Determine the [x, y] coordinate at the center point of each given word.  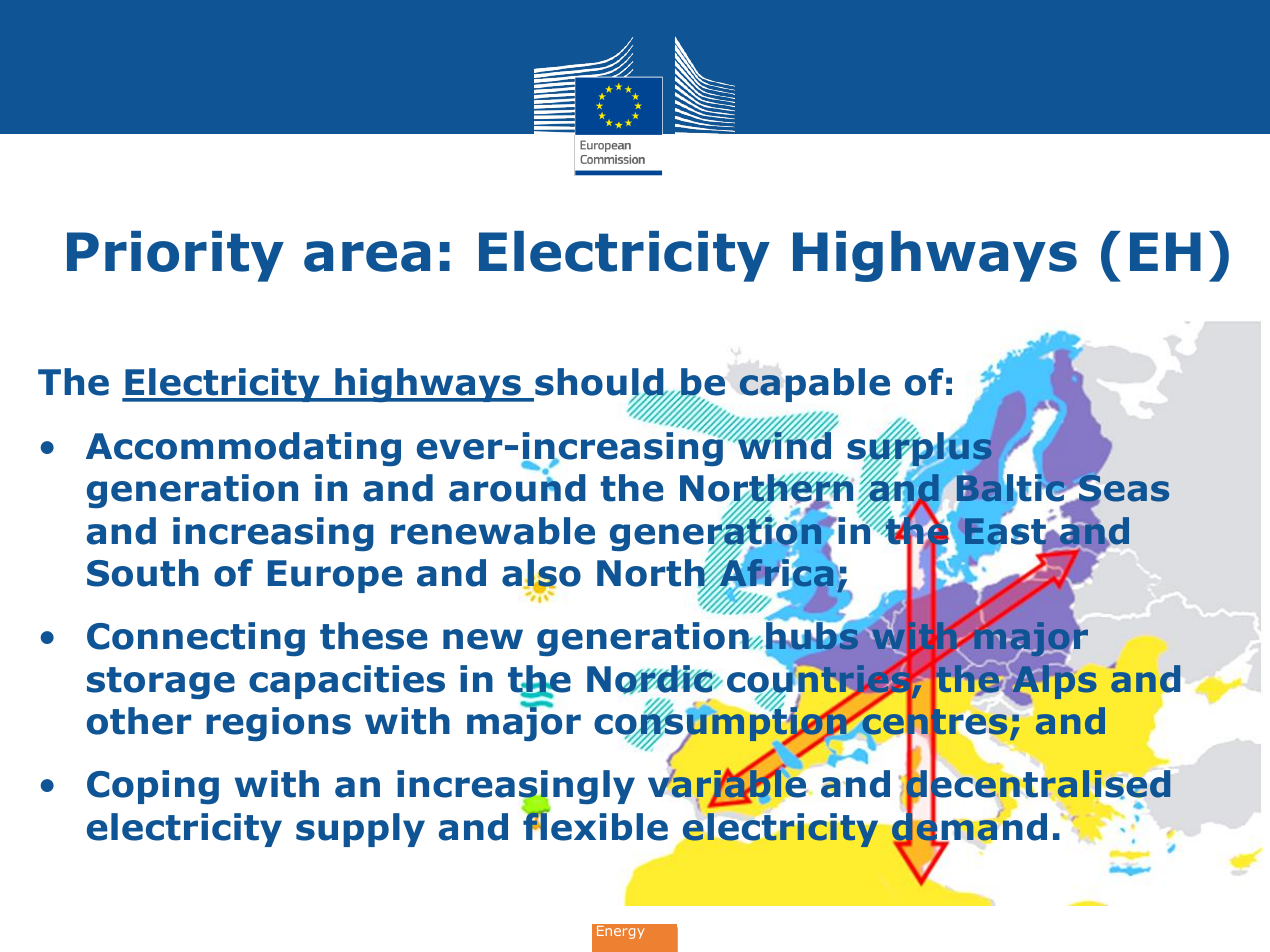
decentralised [1037, 785]
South [143, 573]
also [541, 574]
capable [814, 385]
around [517, 487]
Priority [175, 256]
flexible [595, 826]
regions [278, 724]
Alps [1054, 681]
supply [360, 830]
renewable [493, 531]
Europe [335, 576]
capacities [347, 682]
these [374, 636]
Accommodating [243, 449]
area [367, 256]
